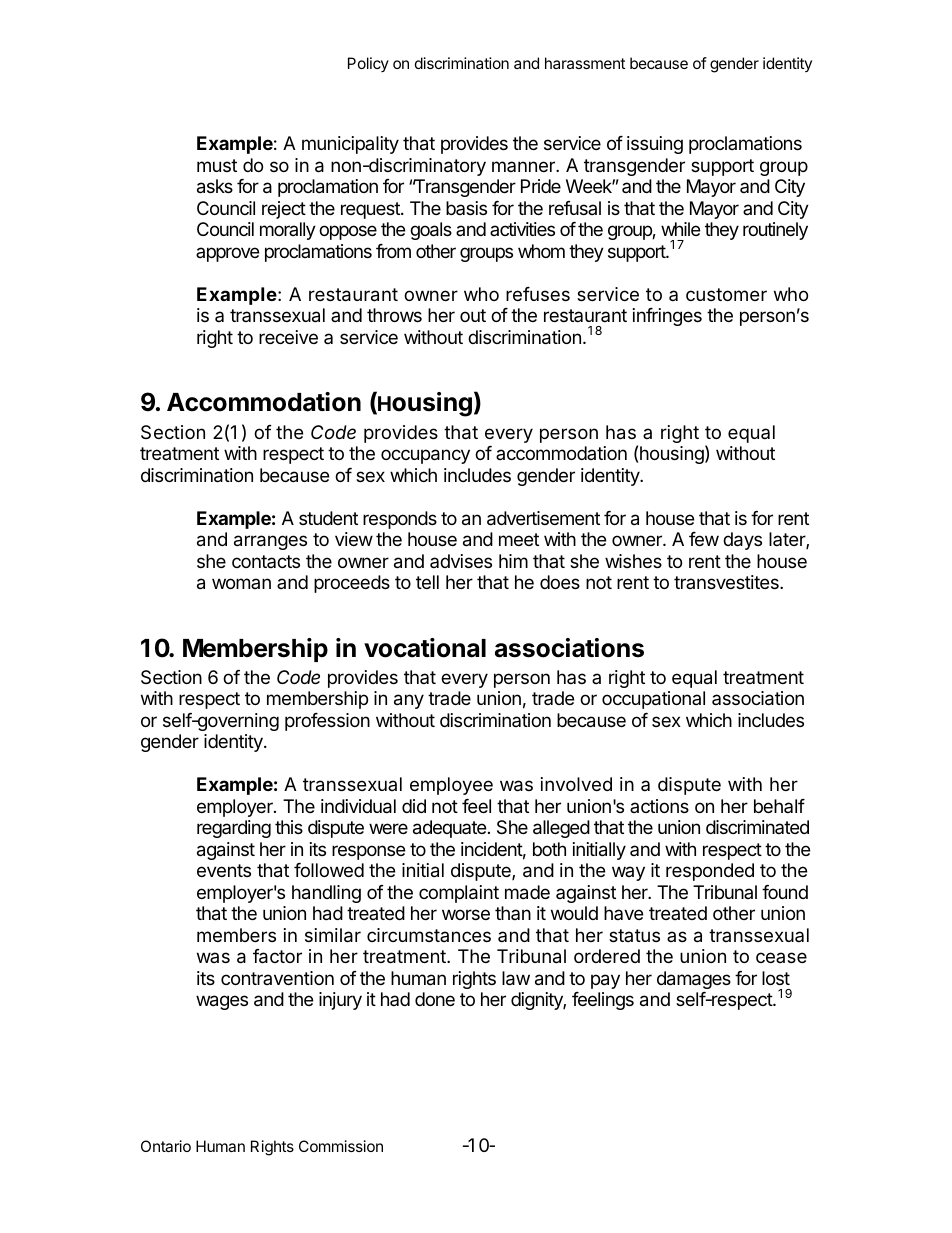 The width and height of the screenshot is (952, 1233). What do you see at coordinates (435, 999) in the screenshot?
I see `done` at bounding box center [435, 999].
